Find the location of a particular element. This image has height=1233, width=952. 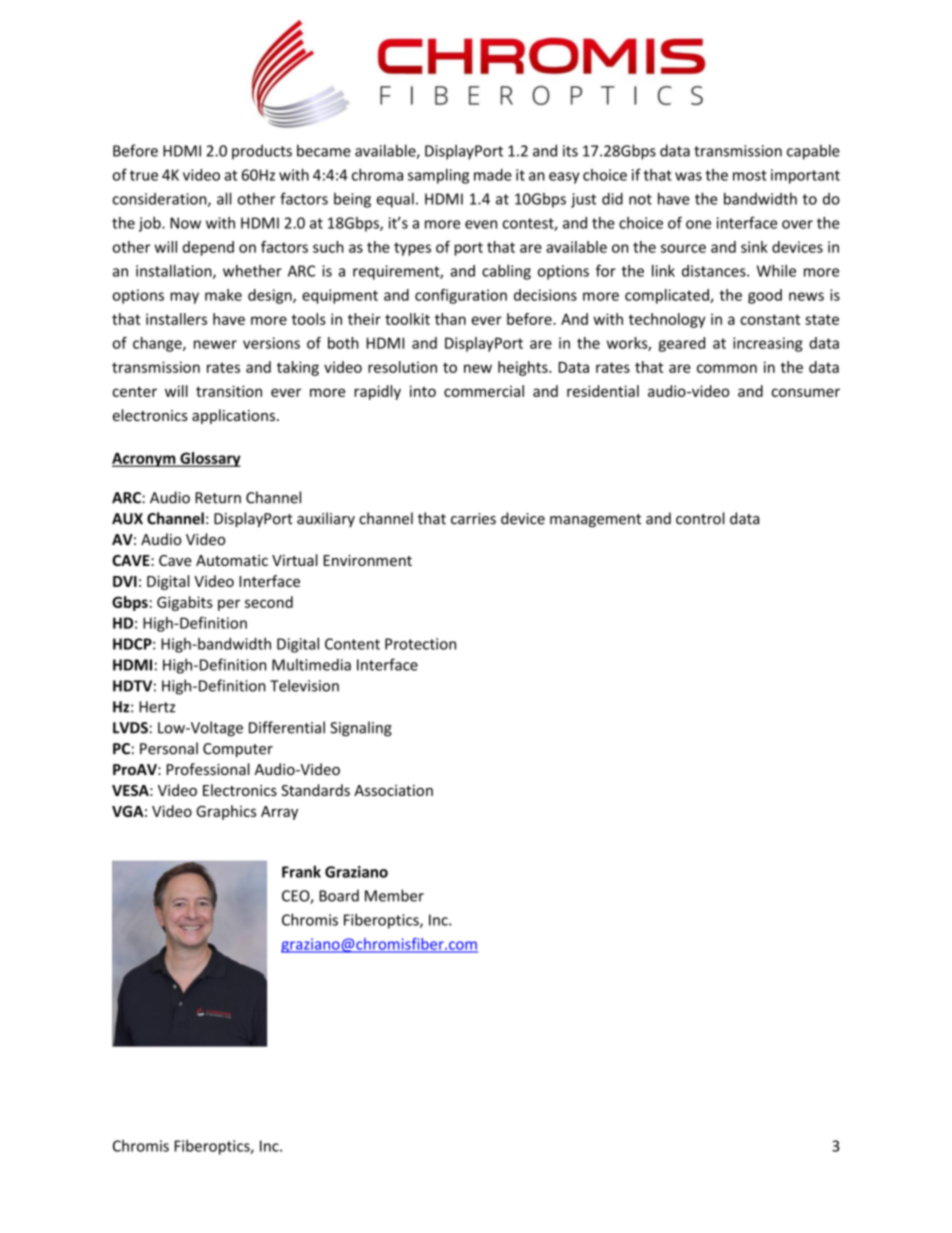

commercial is located at coordinates (484, 391).
